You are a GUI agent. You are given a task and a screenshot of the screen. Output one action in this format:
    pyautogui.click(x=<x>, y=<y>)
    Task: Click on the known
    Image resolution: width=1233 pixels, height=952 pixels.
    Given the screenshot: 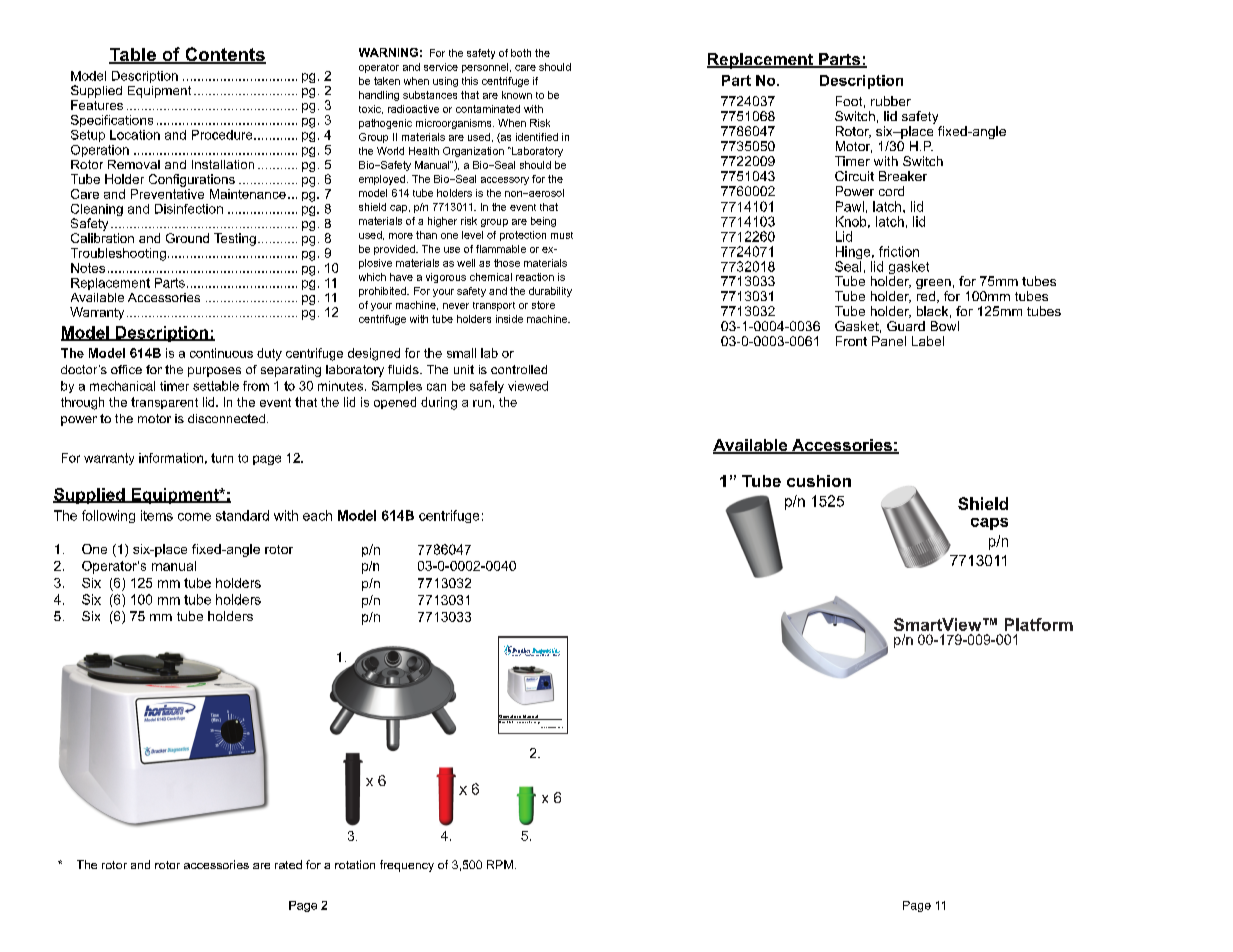 What is the action you would take?
    pyautogui.click(x=517, y=95)
